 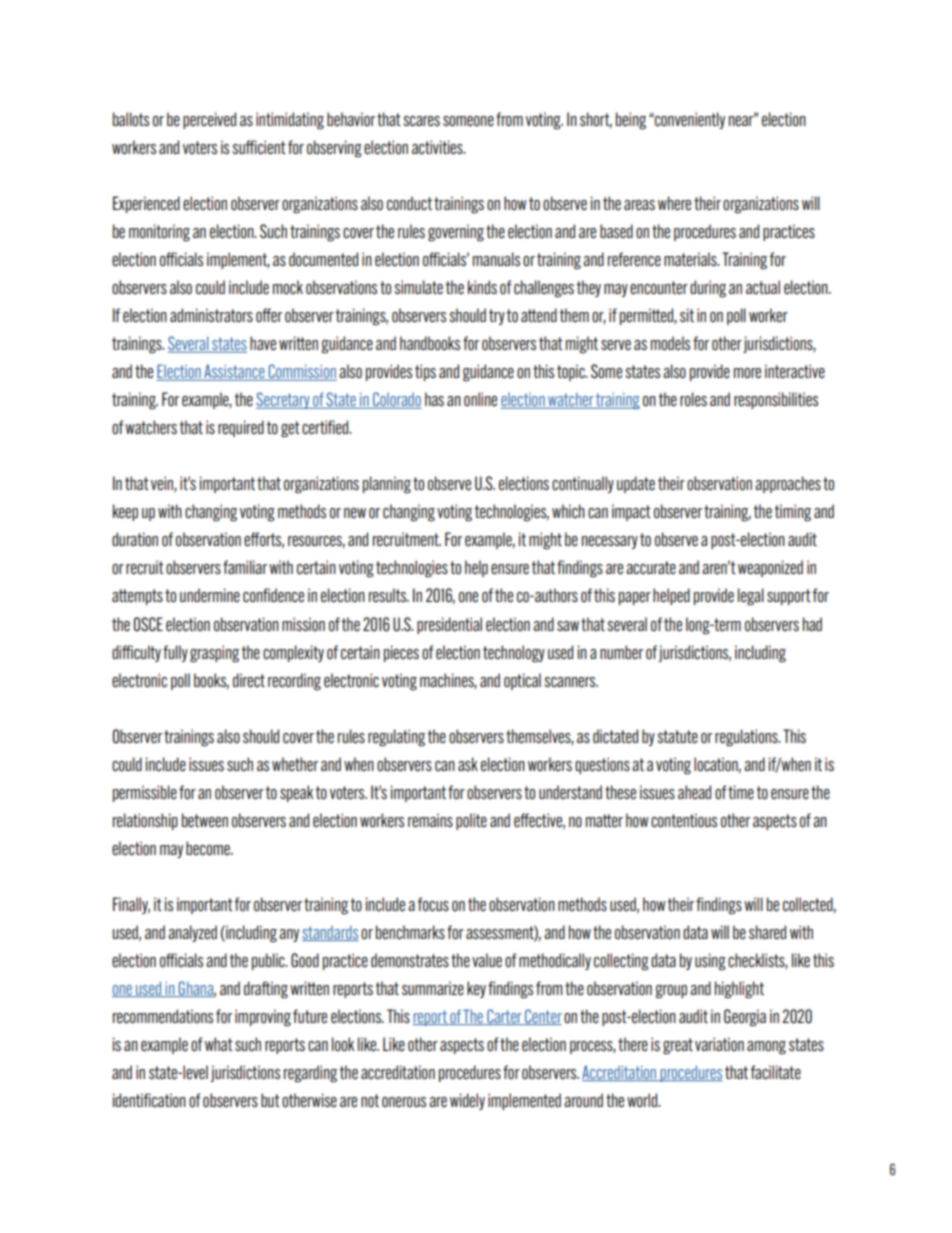 I want to click on activities, so click(x=438, y=147).
